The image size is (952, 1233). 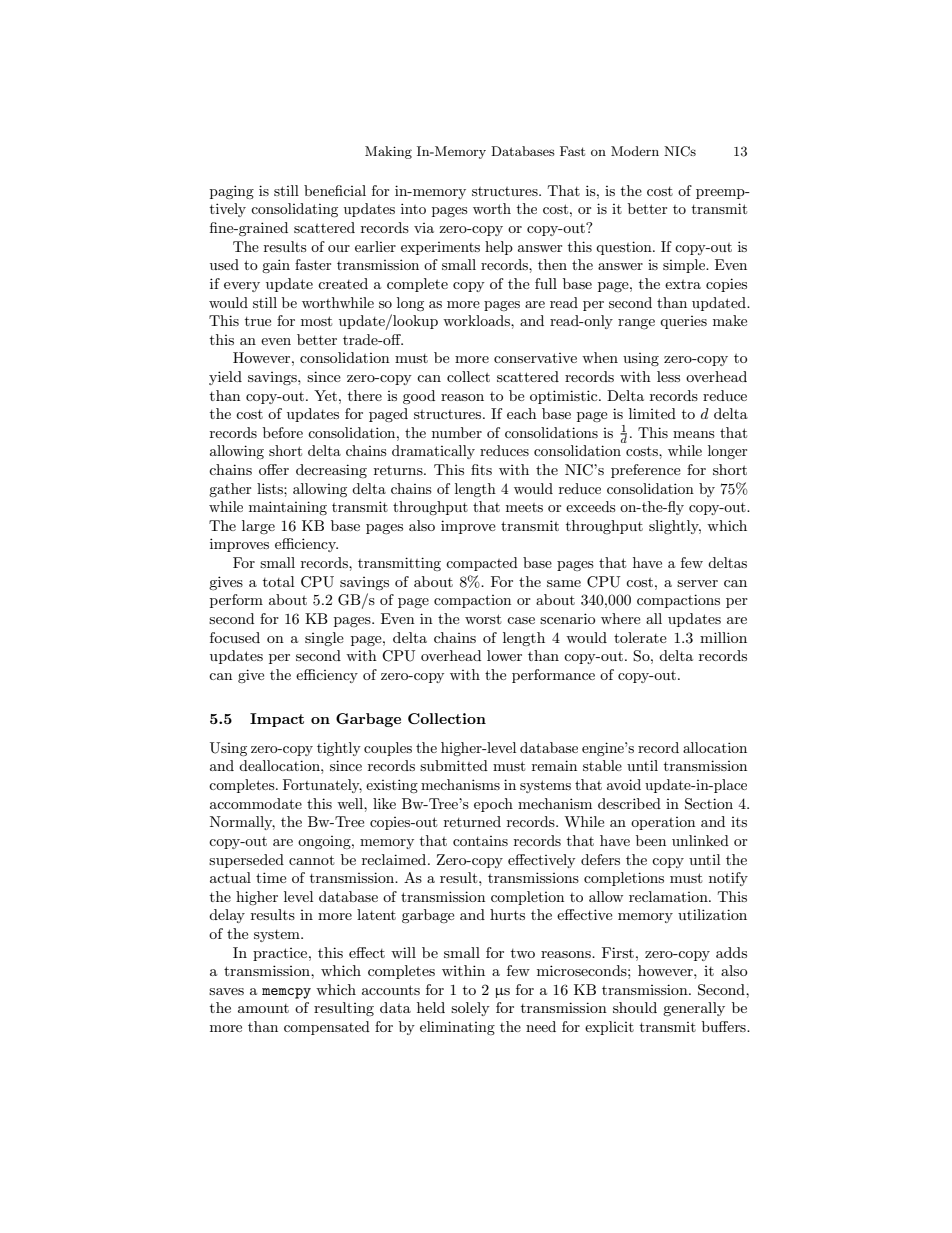 What do you see at coordinates (335, 190) in the screenshot?
I see `beneficial` at bounding box center [335, 190].
